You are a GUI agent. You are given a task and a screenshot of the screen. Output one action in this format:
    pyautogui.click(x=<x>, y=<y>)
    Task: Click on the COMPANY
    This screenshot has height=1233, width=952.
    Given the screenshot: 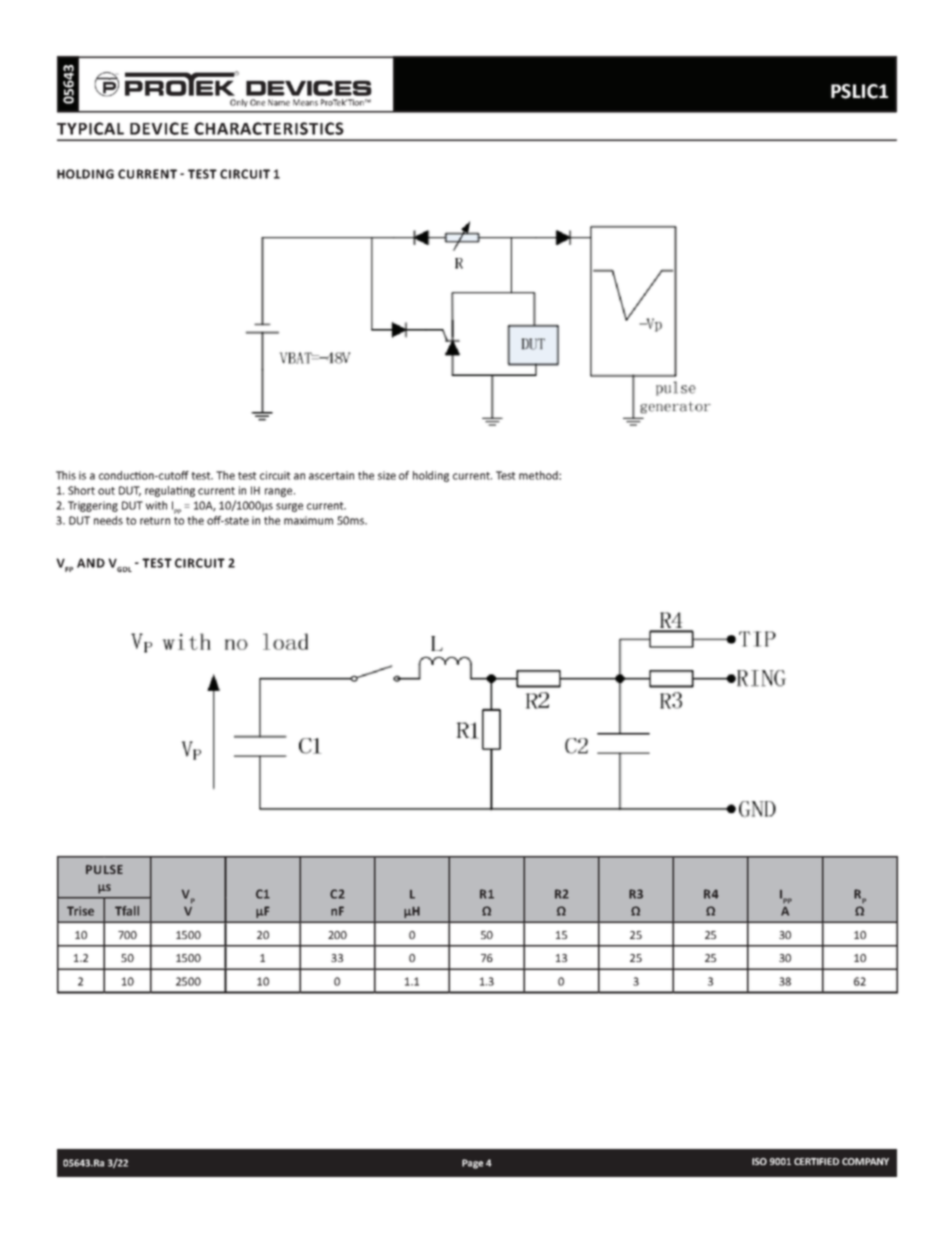 What is the action you would take?
    pyautogui.click(x=865, y=1161)
